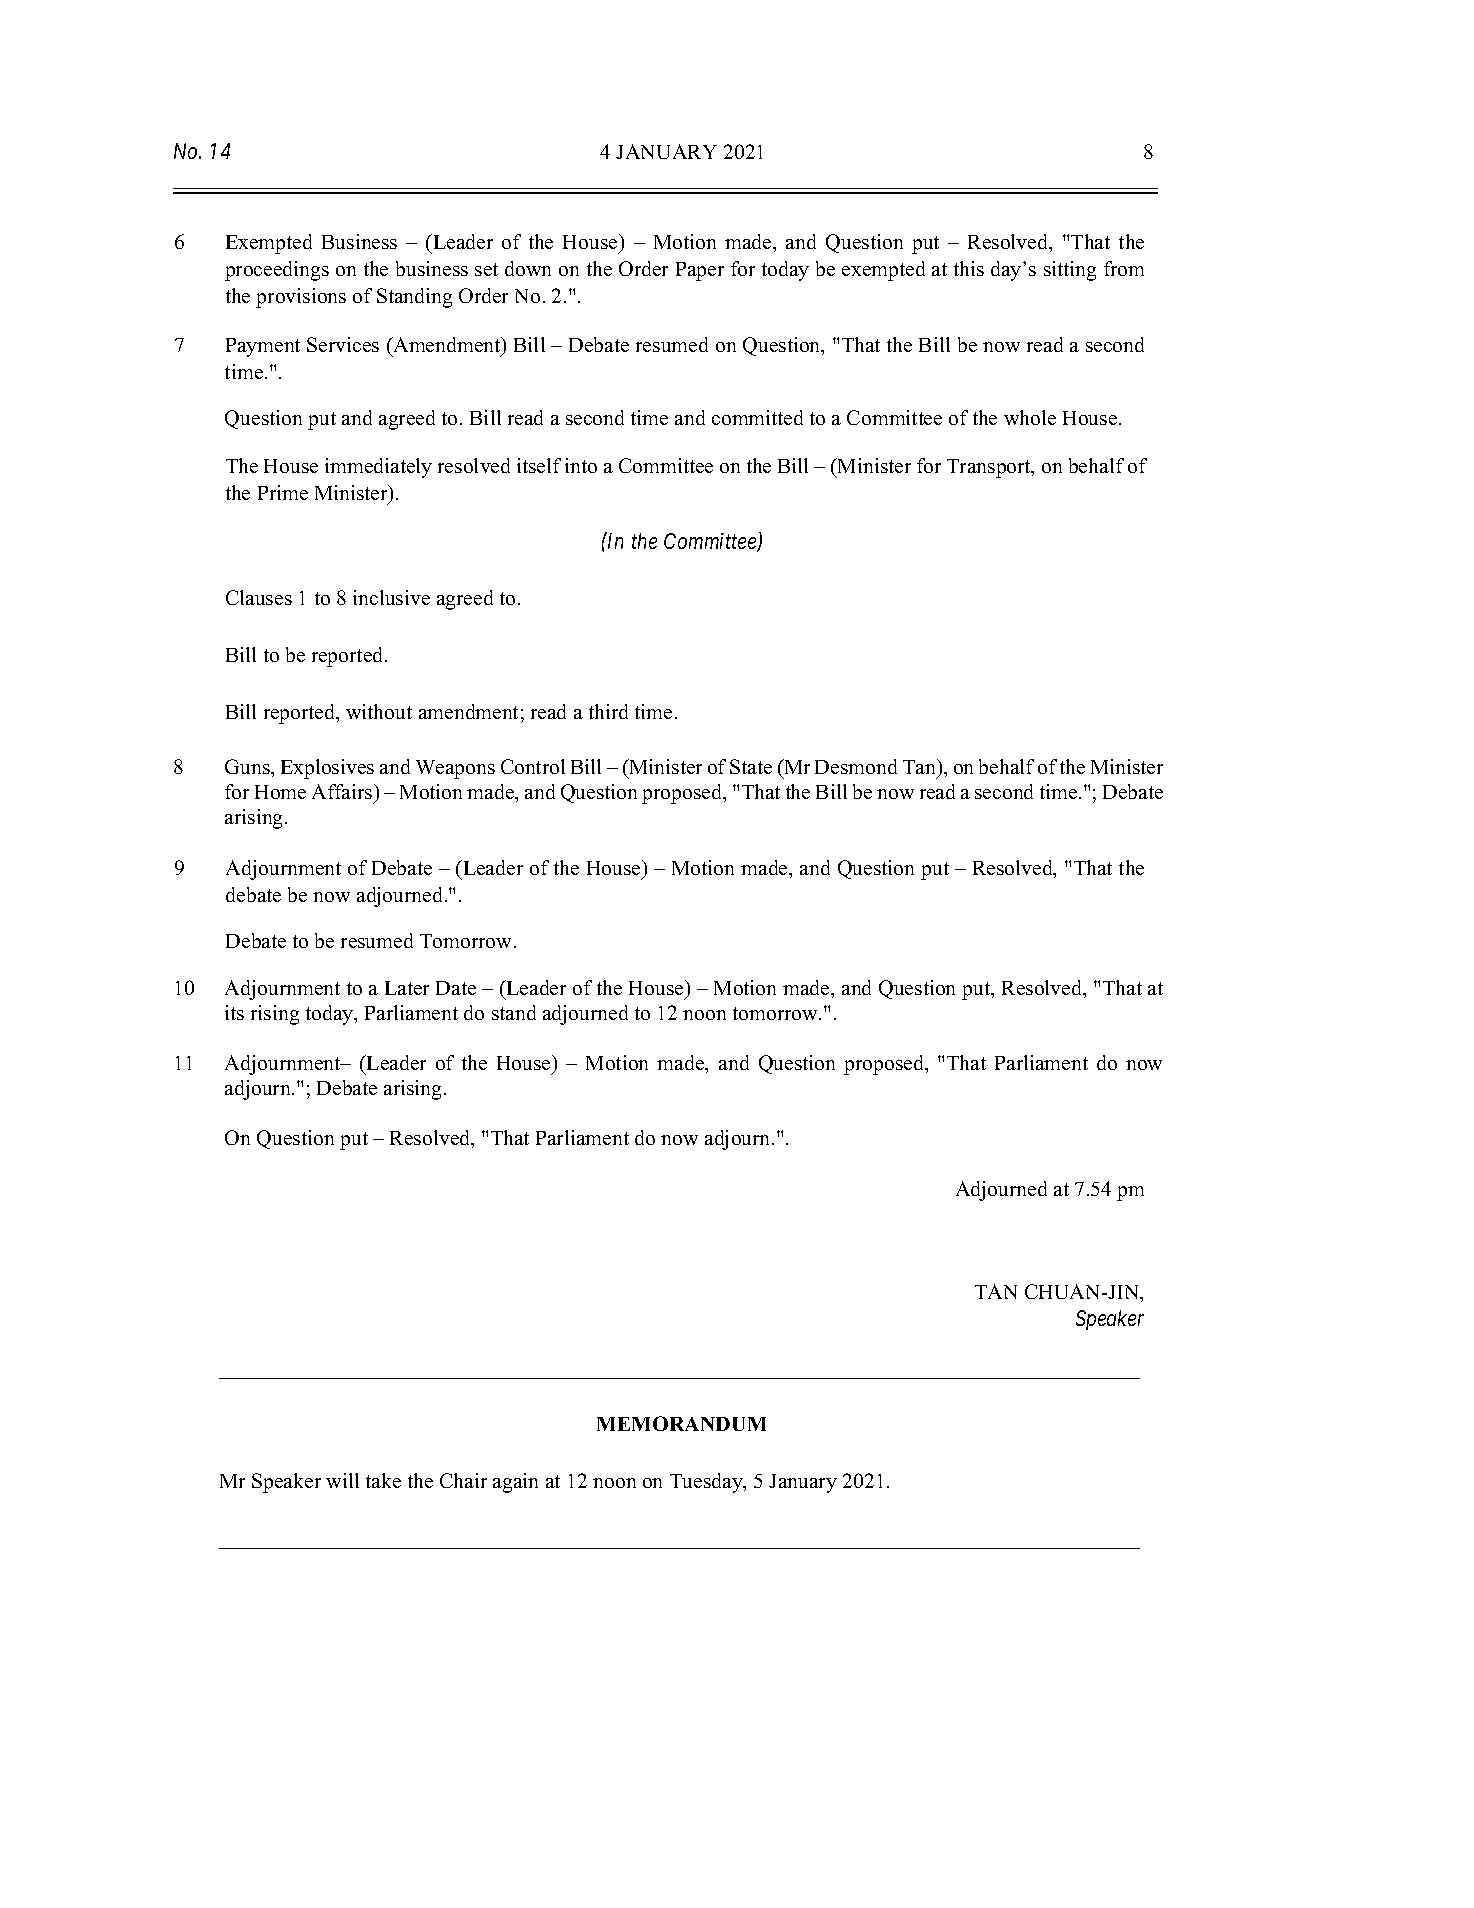  Describe the element at coordinates (856, 766) in the screenshot. I see `Desmond` at that location.
